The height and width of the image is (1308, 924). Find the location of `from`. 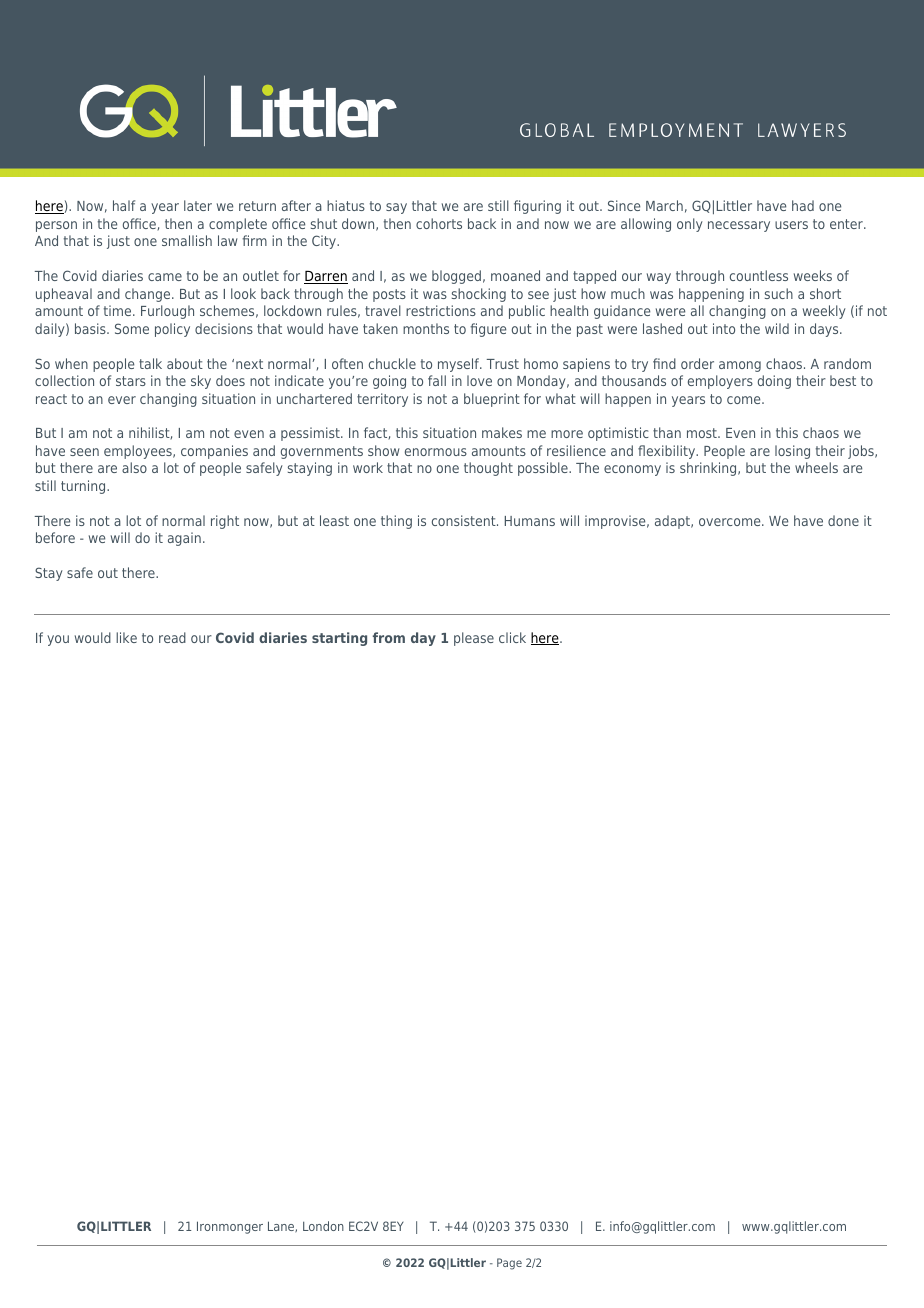

from is located at coordinates (389, 637).
